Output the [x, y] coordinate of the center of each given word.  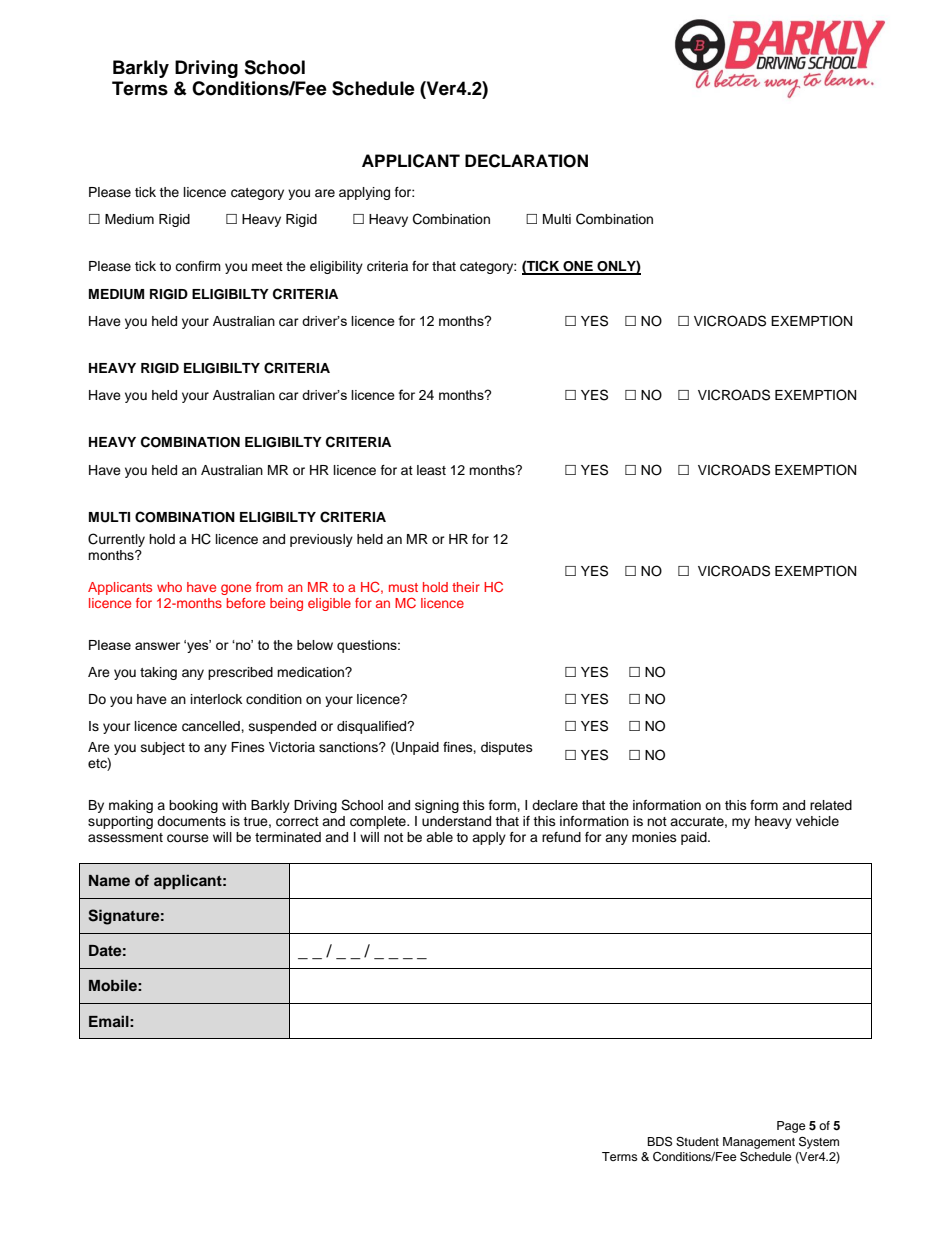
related [831, 805]
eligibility [336, 267]
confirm [198, 266]
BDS [659, 1141]
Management [759, 1143]
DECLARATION [526, 161]
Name [109, 880]
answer [157, 646]
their [466, 587]
